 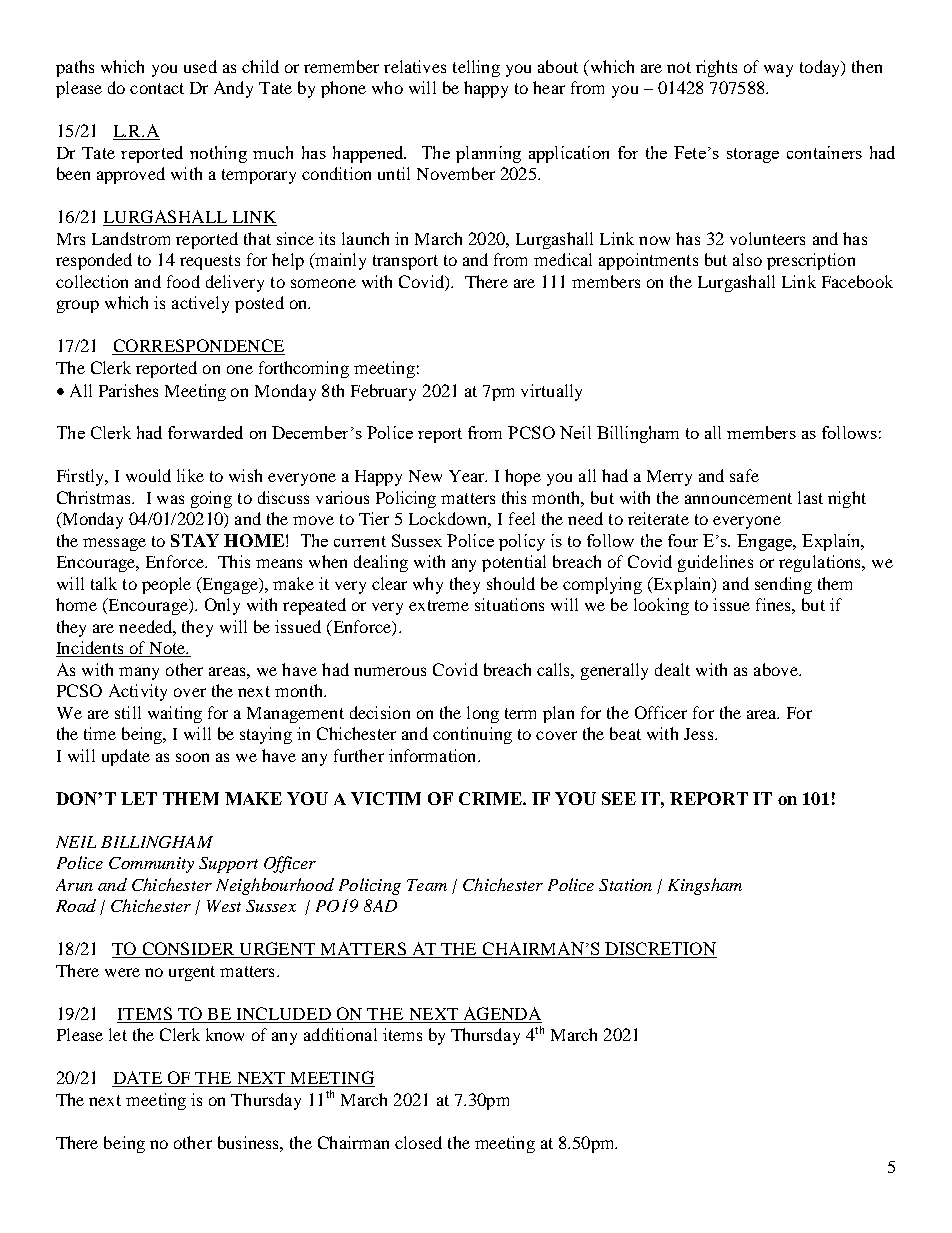 What do you see at coordinates (476, 68) in the image?
I see `telling` at bounding box center [476, 68].
